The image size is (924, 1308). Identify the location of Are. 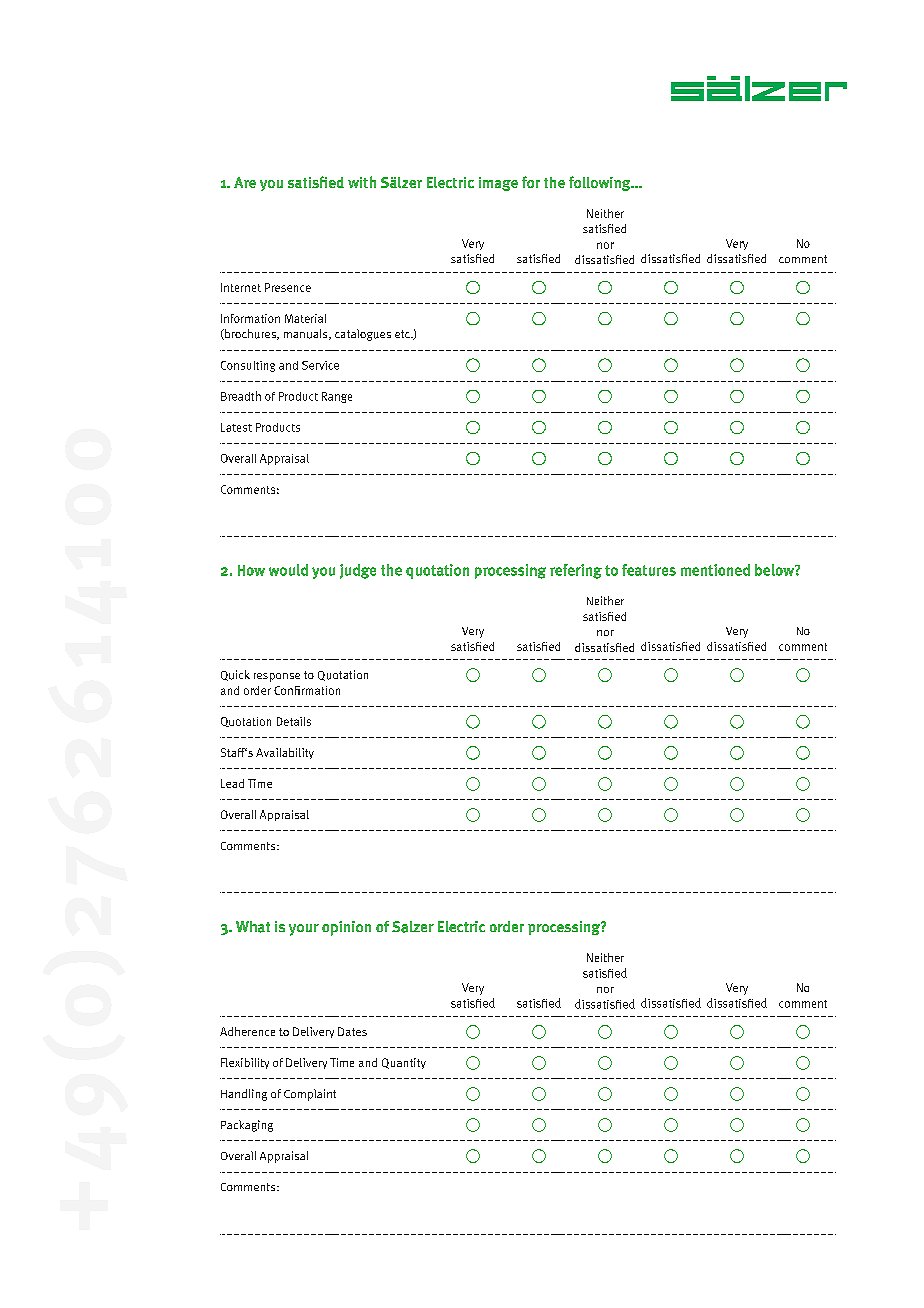
(245, 182).
